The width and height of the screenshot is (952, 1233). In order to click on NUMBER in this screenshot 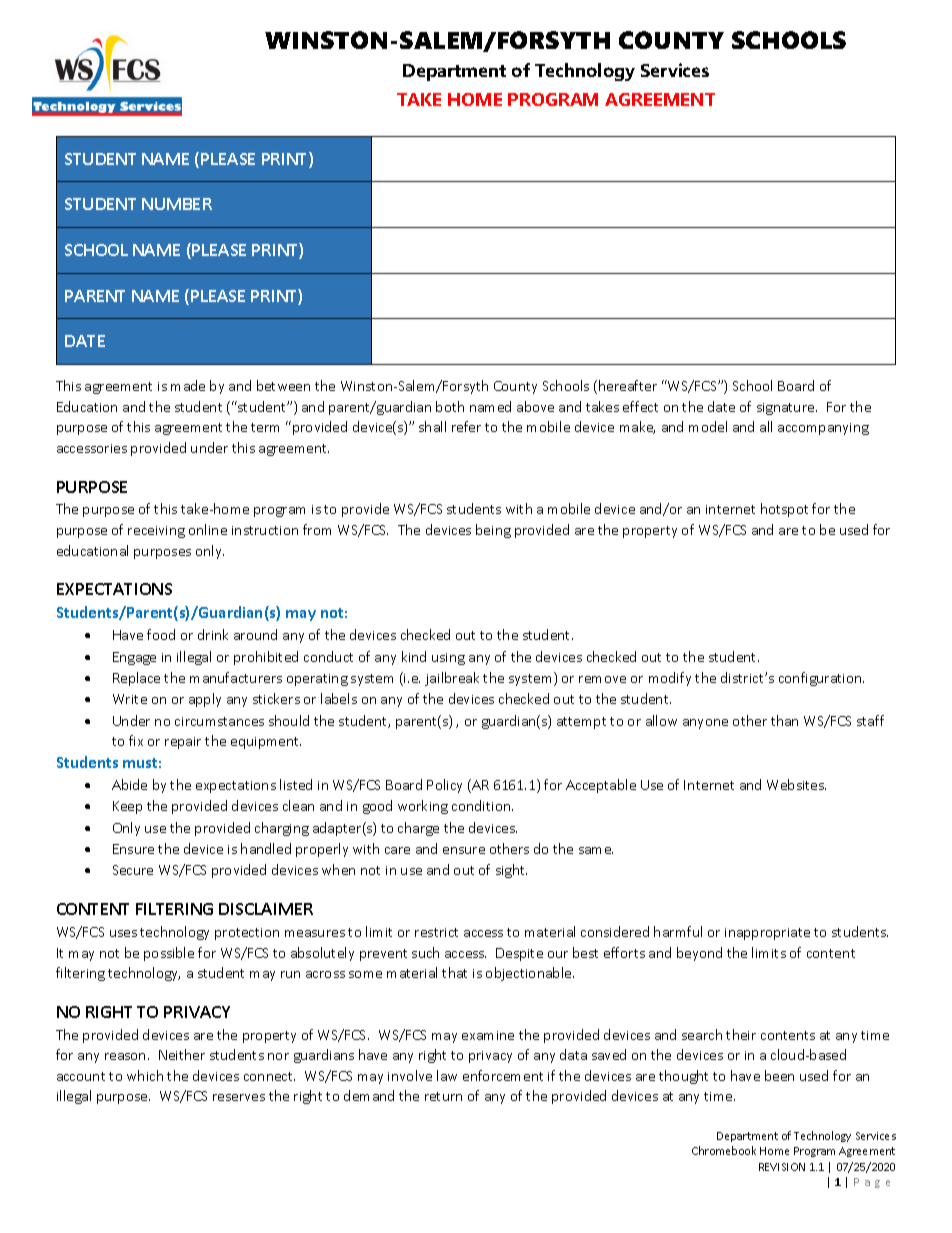, I will do `click(177, 204)`.
